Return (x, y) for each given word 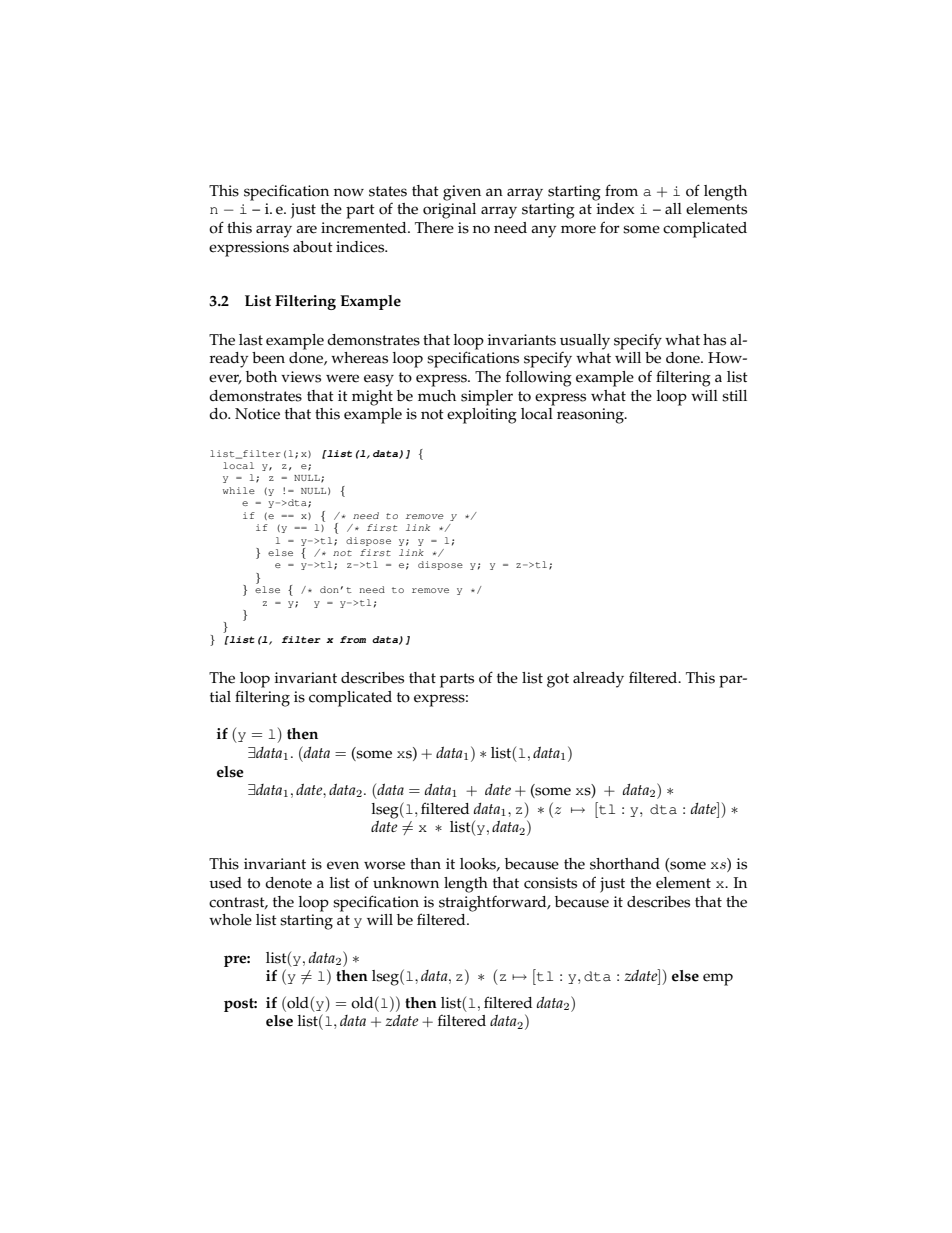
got (558, 680)
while (239, 490)
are (306, 229)
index (615, 209)
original (449, 211)
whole (230, 920)
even (343, 865)
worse (384, 865)
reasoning (591, 416)
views (301, 377)
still (734, 396)
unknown (406, 883)
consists (550, 883)
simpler (487, 398)
